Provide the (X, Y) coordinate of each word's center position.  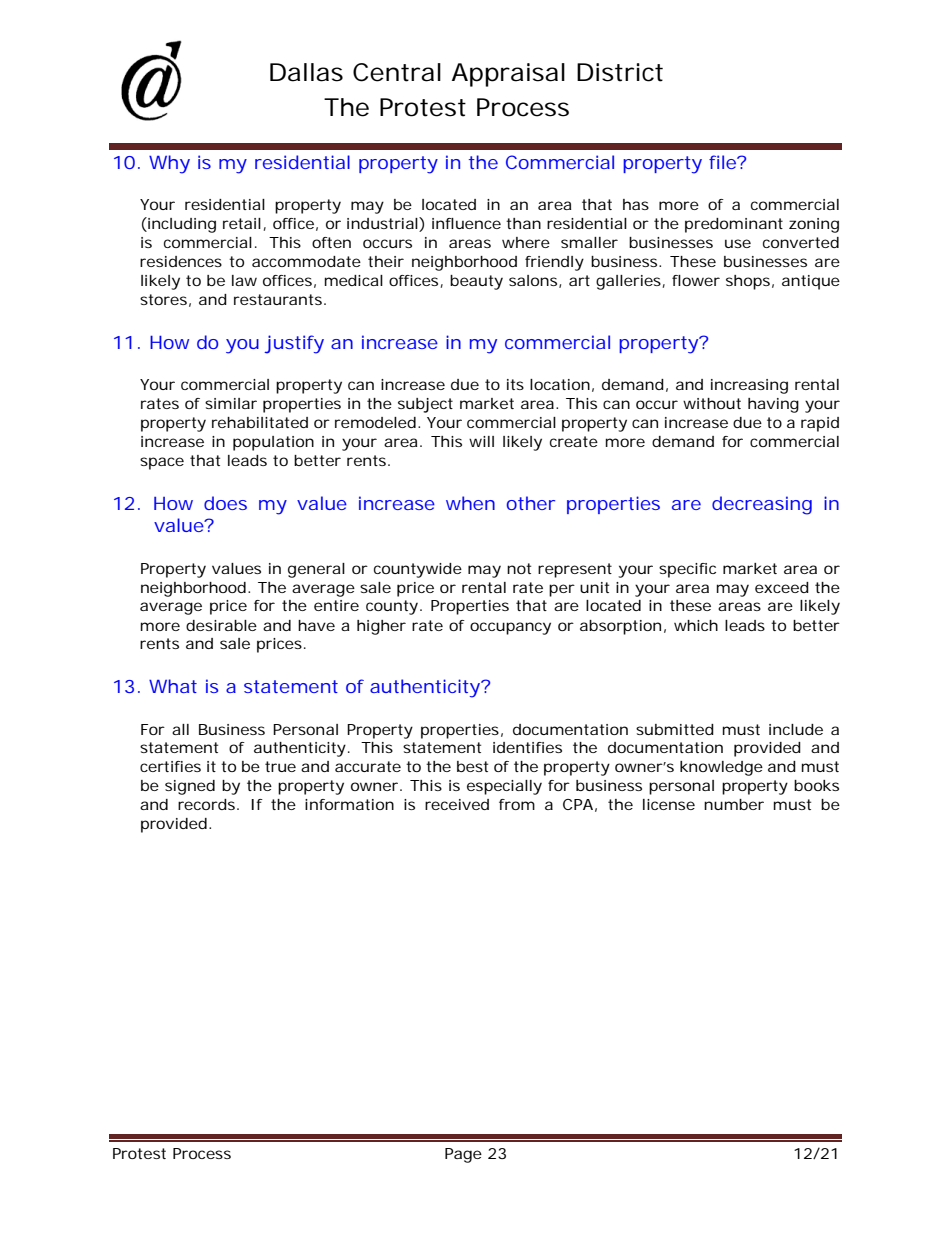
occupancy (510, 628)
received (457, 804)
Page (463, 1155)
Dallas (306, 72)
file (722, 162)
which (696, 625)
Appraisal (508, 75)
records (206, 804)
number (734, 804)
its (515, 384)
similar (231, 403)
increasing (749, 386)
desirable (221, 625)
